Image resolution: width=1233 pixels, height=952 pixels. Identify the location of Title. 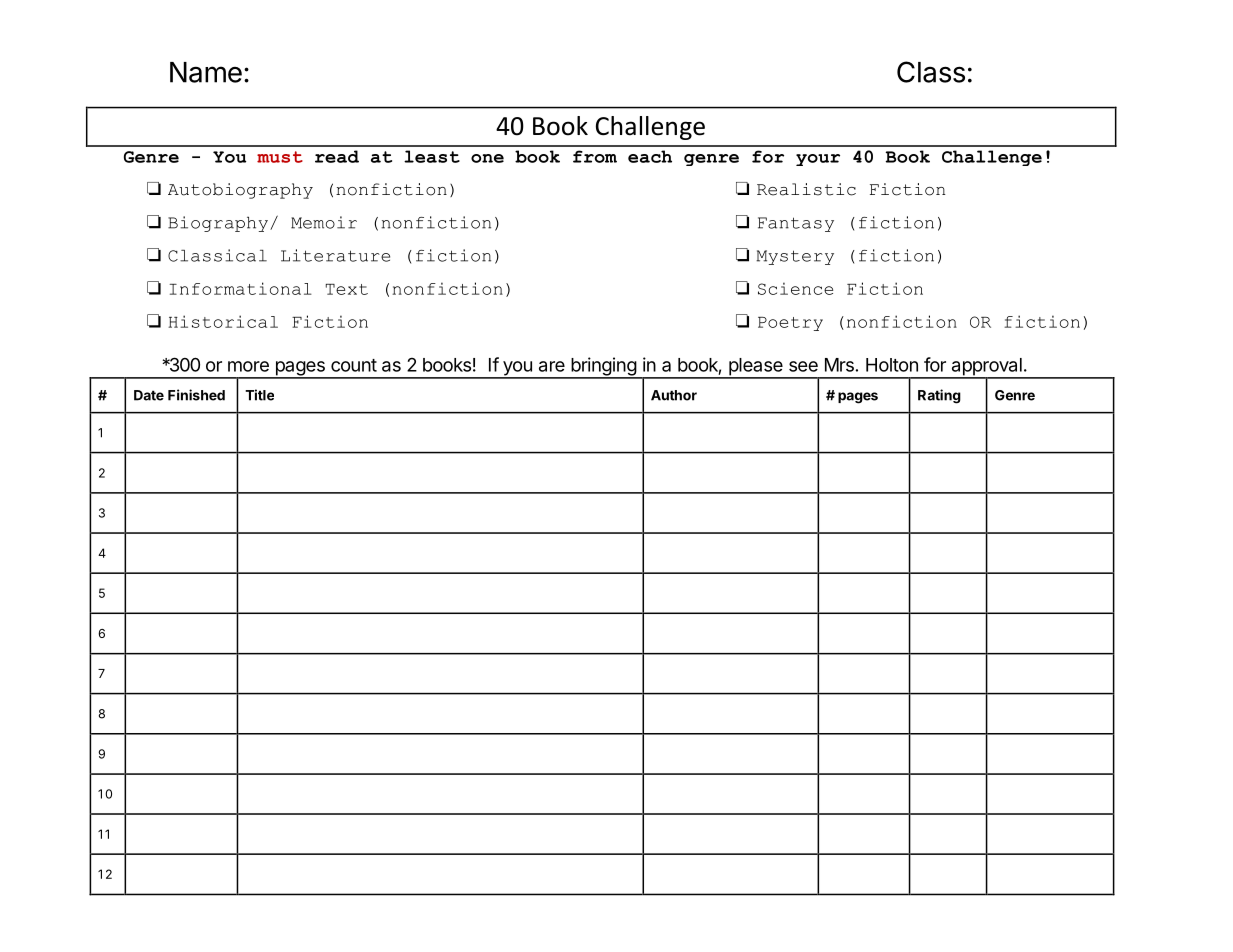
(259, 395).
